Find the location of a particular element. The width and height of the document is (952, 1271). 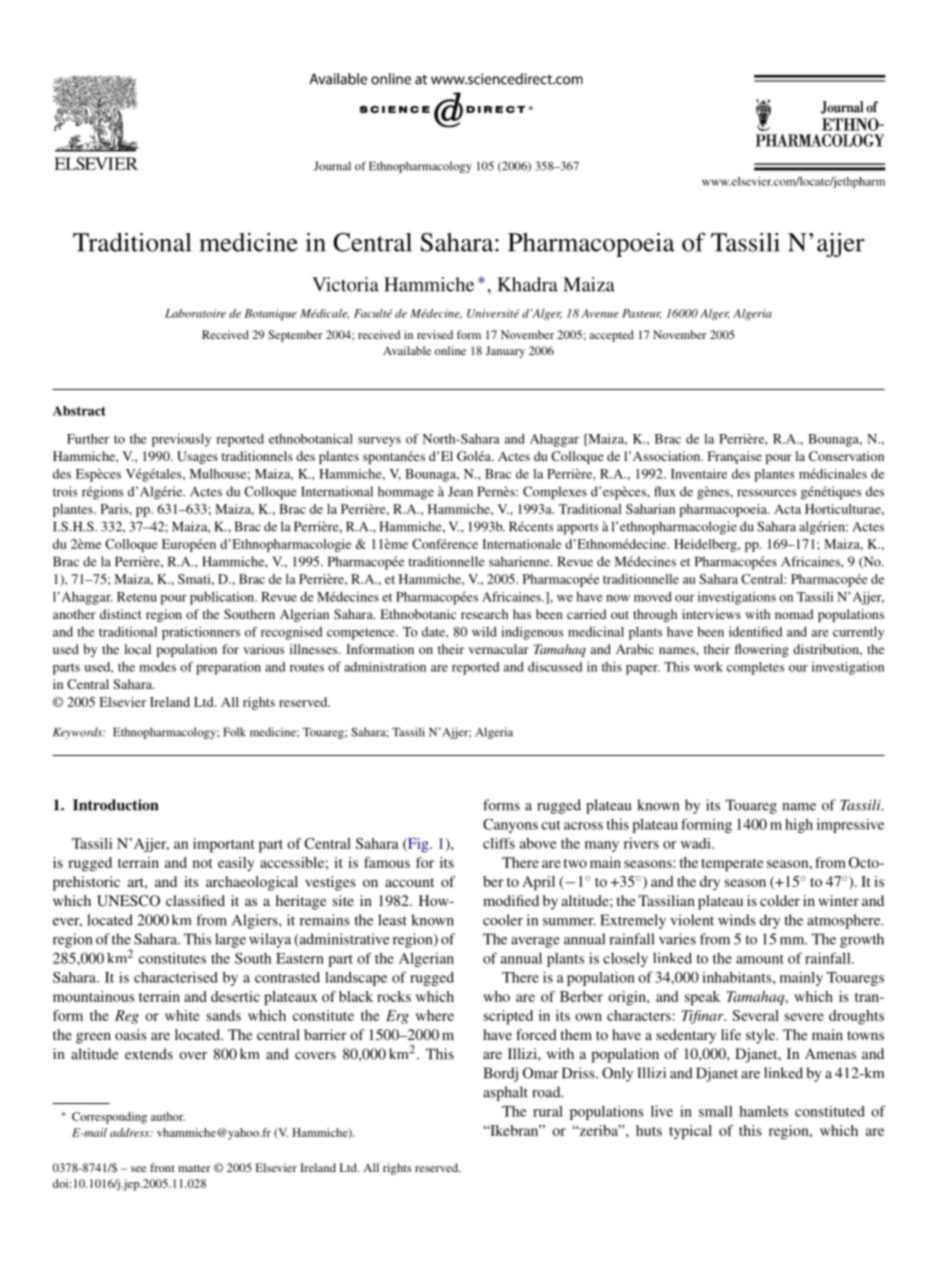

Introduction is located at coordinates (115, 805).
